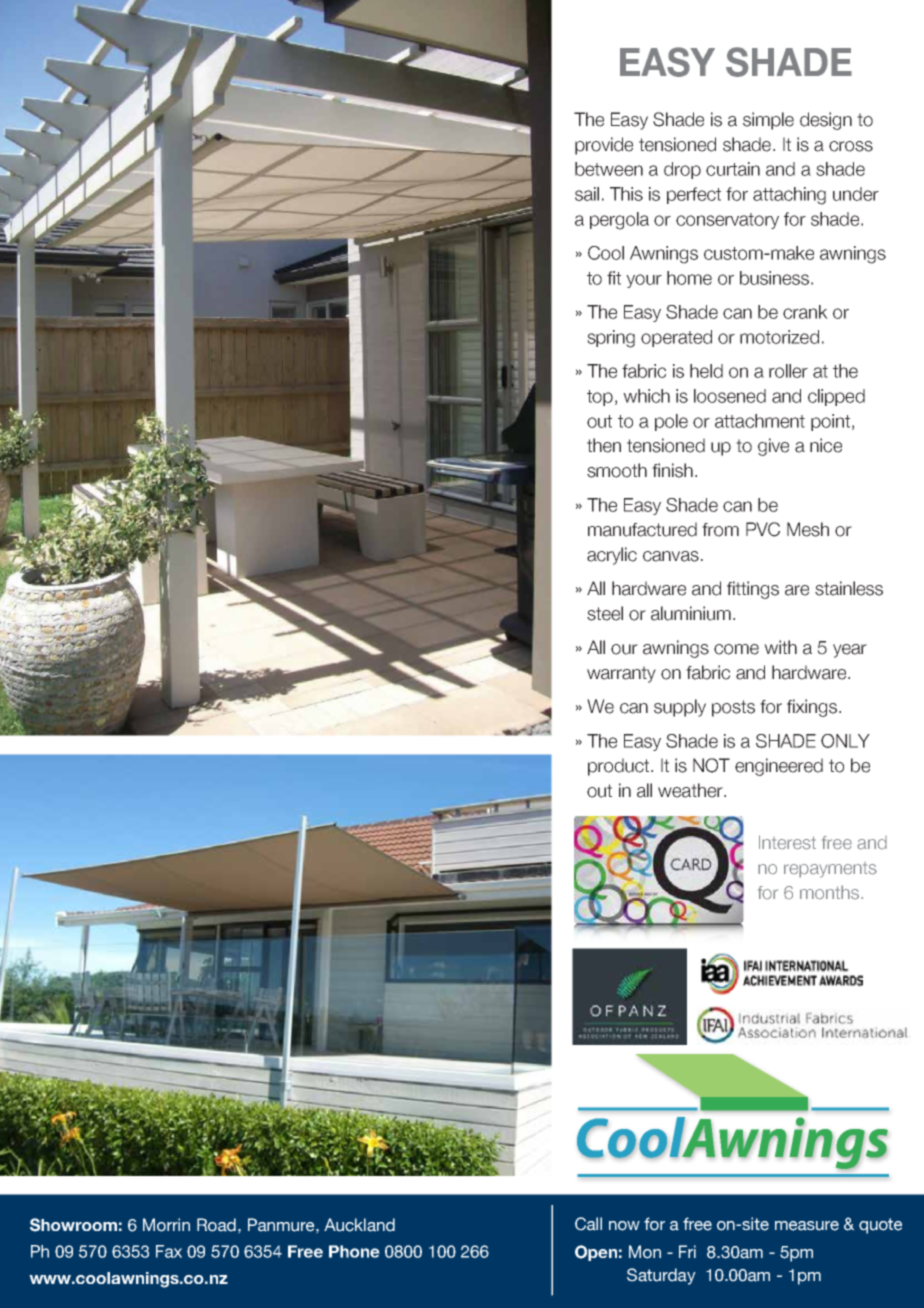 This screenshot has height=1308, width=924. I want to click on product, so click(620, 767).
